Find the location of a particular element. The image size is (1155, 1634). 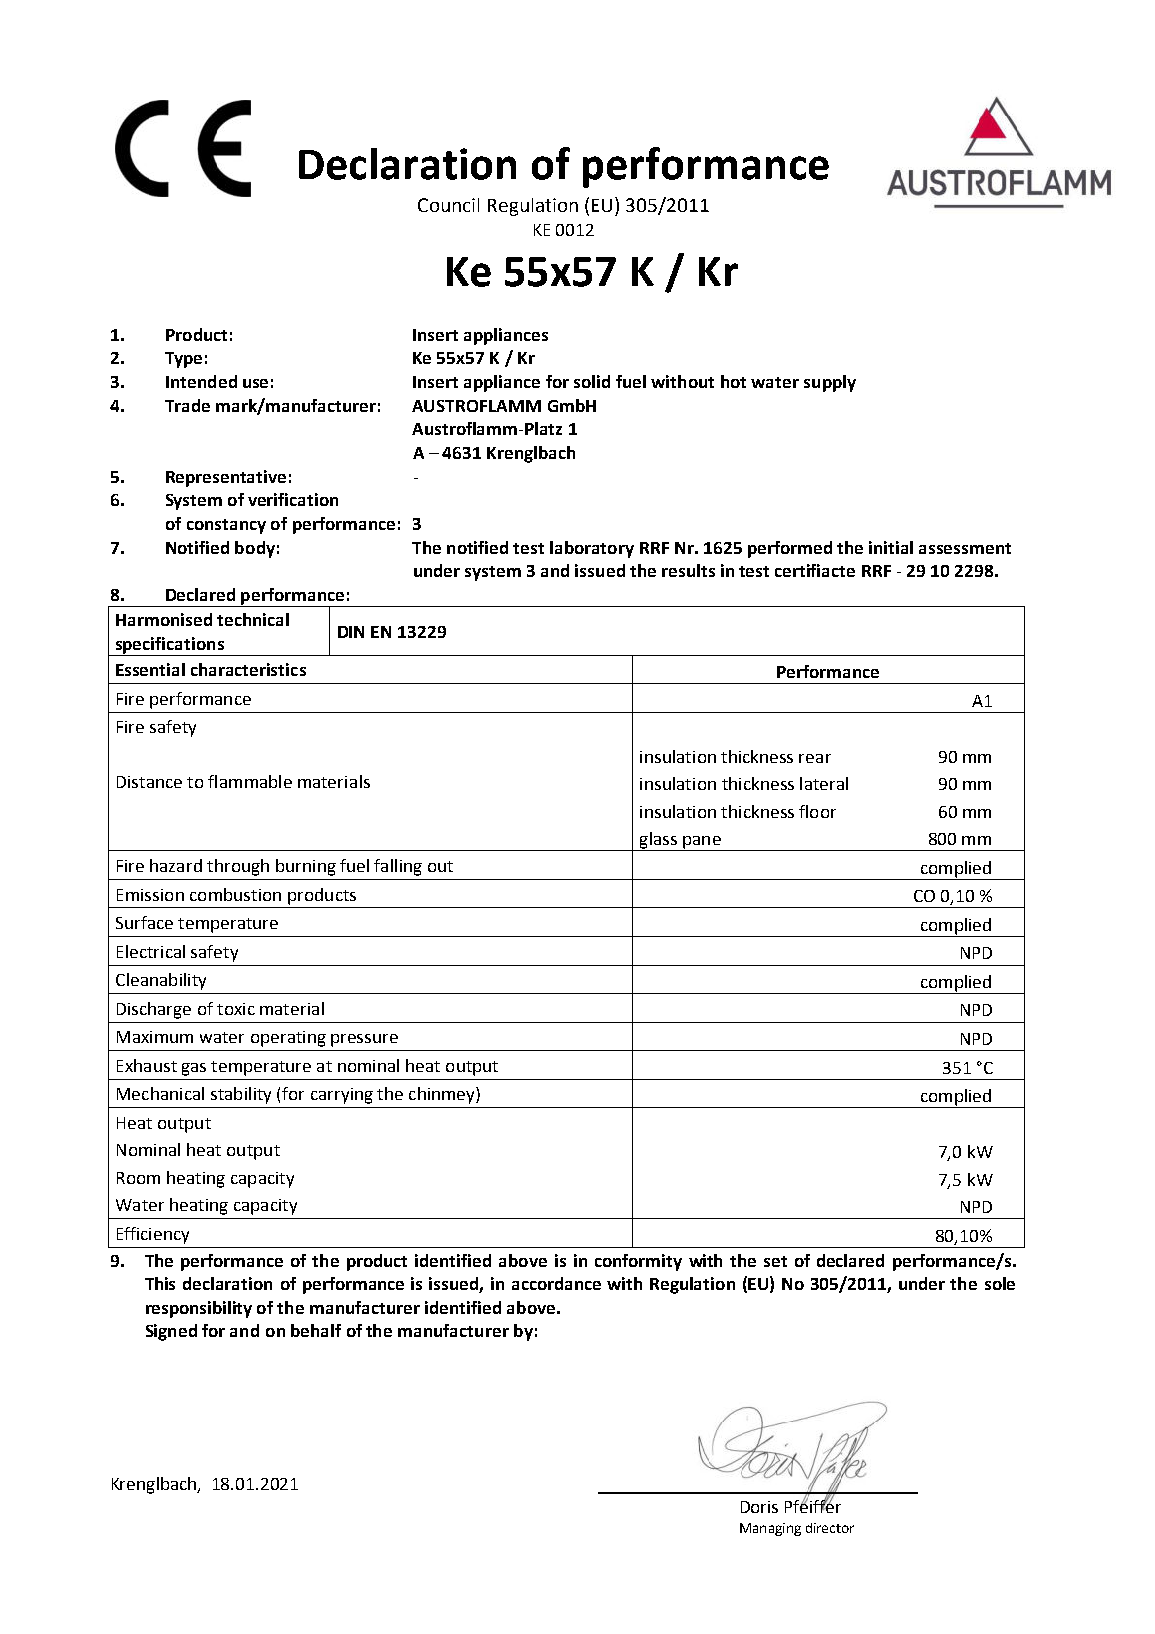

director is located at coordinates (830, 1528).
